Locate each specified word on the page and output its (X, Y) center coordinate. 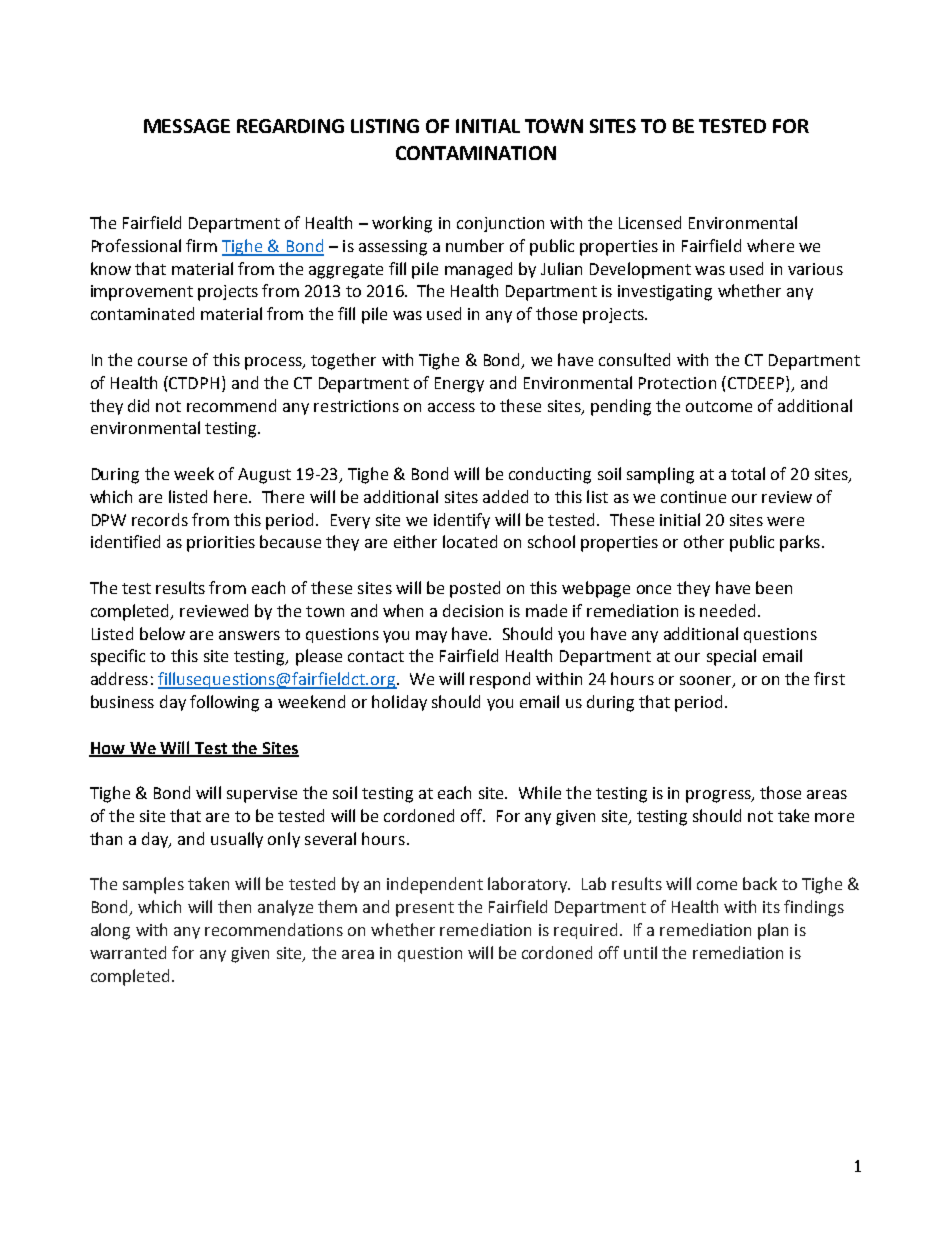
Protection (677, 383)
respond (500, 680)
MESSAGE (187, 126)
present (425, 909)
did (138, 405)
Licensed (650, 222)
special (731, 657)
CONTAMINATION (476, 153)
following (224, 703)
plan (773, 931)
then (234, 906)
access (451, 407)
